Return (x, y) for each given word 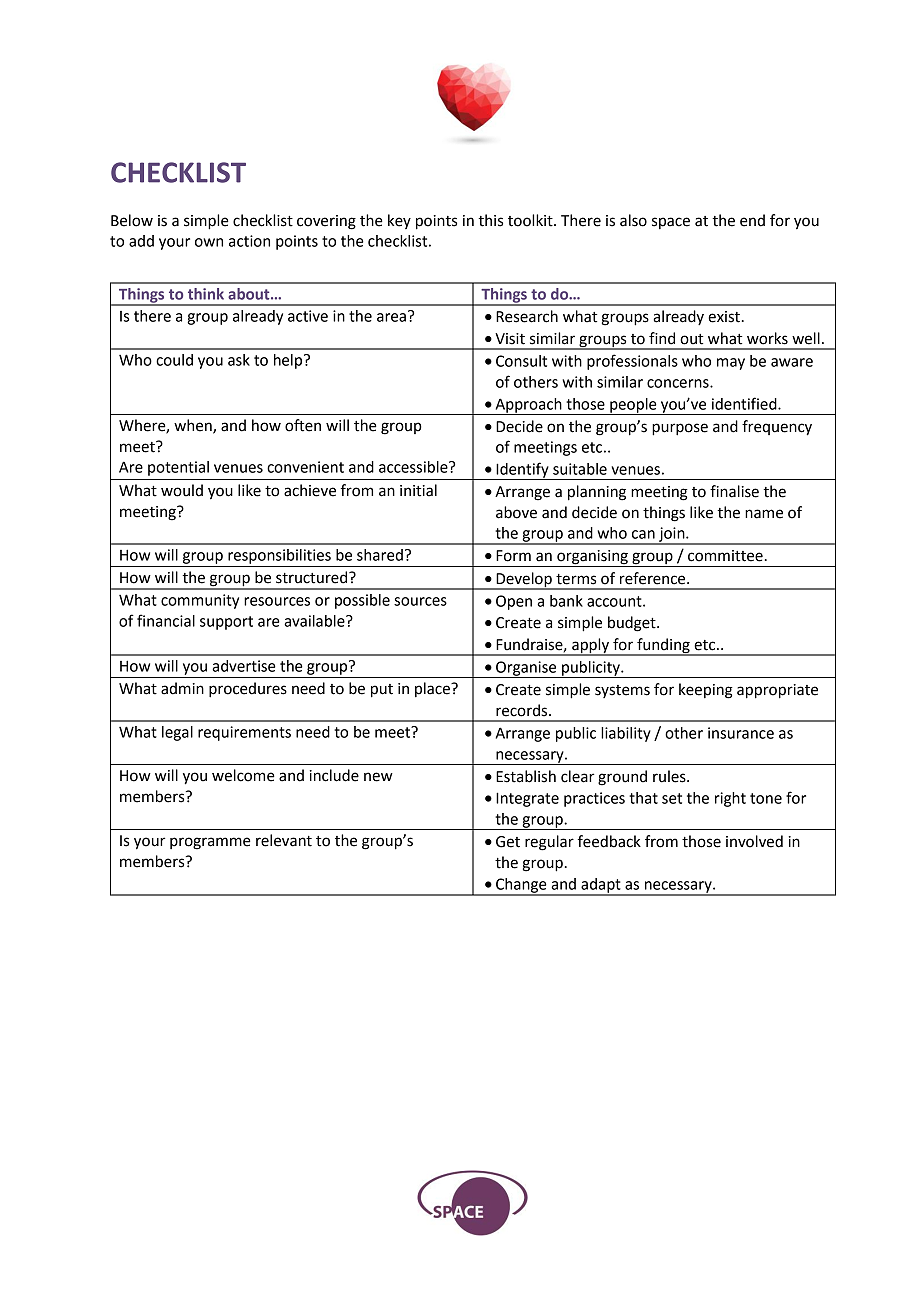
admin (182, 688)
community (200, 601)
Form (513, 556)
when (194, 426)
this (490, 220)
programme (210, 843)
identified (745, 403)
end (752, 220)
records (523, 710)
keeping (706, 691)
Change (521, 886)
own (209, 242)
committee (725, 556)
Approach (528, 406)
